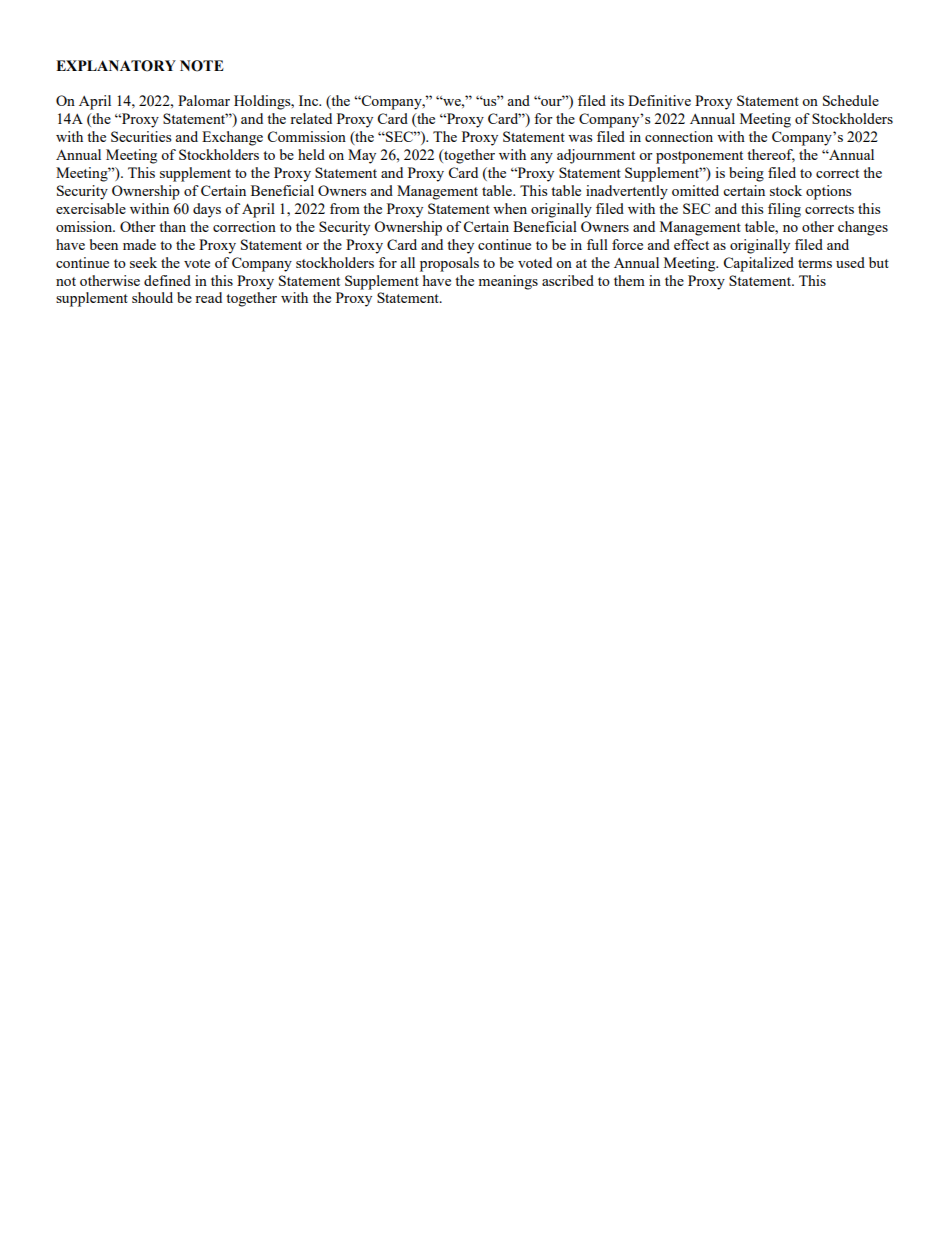 The width and height of the image is (952, 1233). I want to click on when, so click(510, 208).
